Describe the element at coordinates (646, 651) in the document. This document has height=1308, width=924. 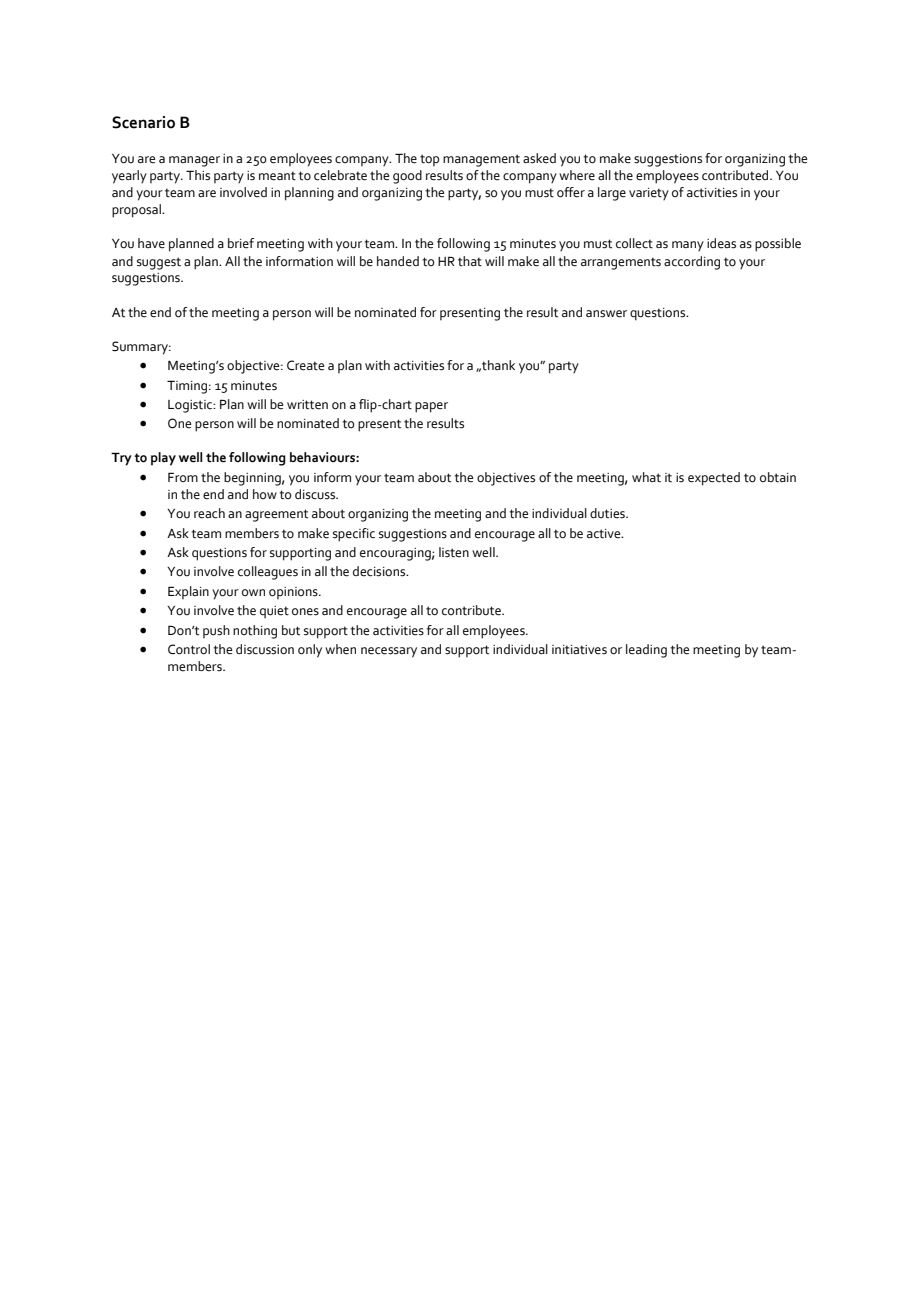
I see `leading` at that location.
